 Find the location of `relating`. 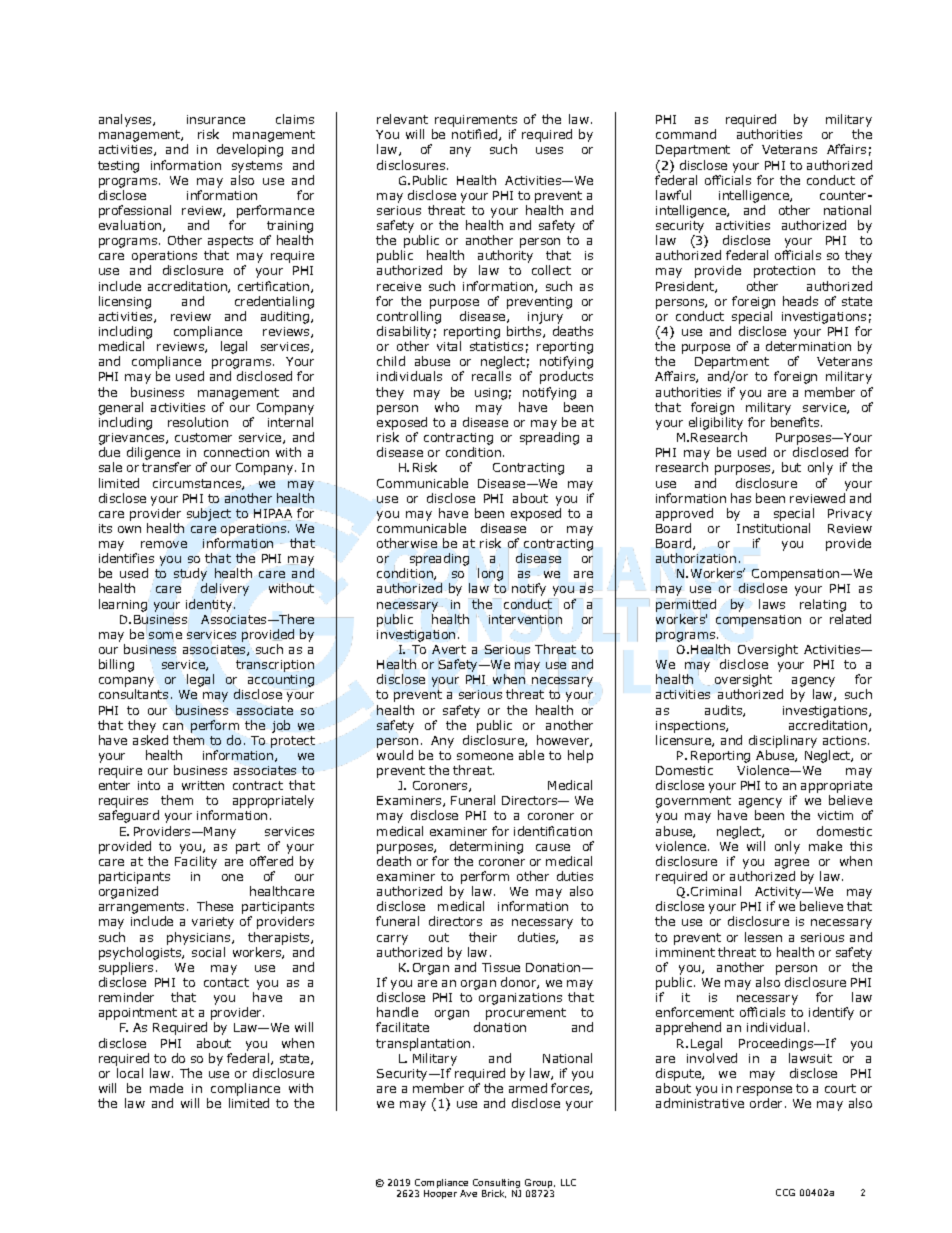

relating is located at coordinates (823, 605).
